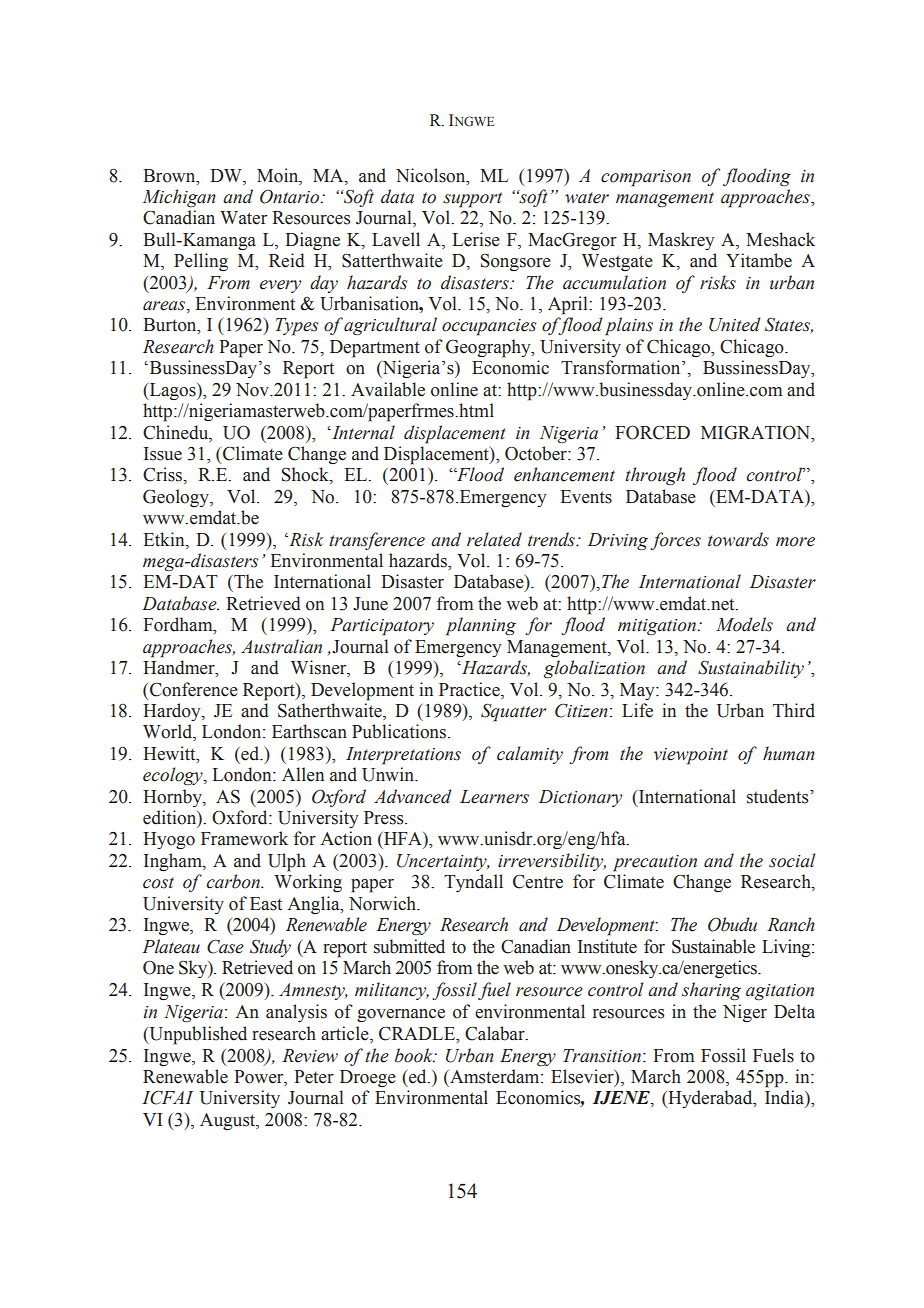 The image size is (924, 1308). What do you see at coordinates (655, 863) in the screenshot?
I see `precaution` at bounding box center [655, 863].
